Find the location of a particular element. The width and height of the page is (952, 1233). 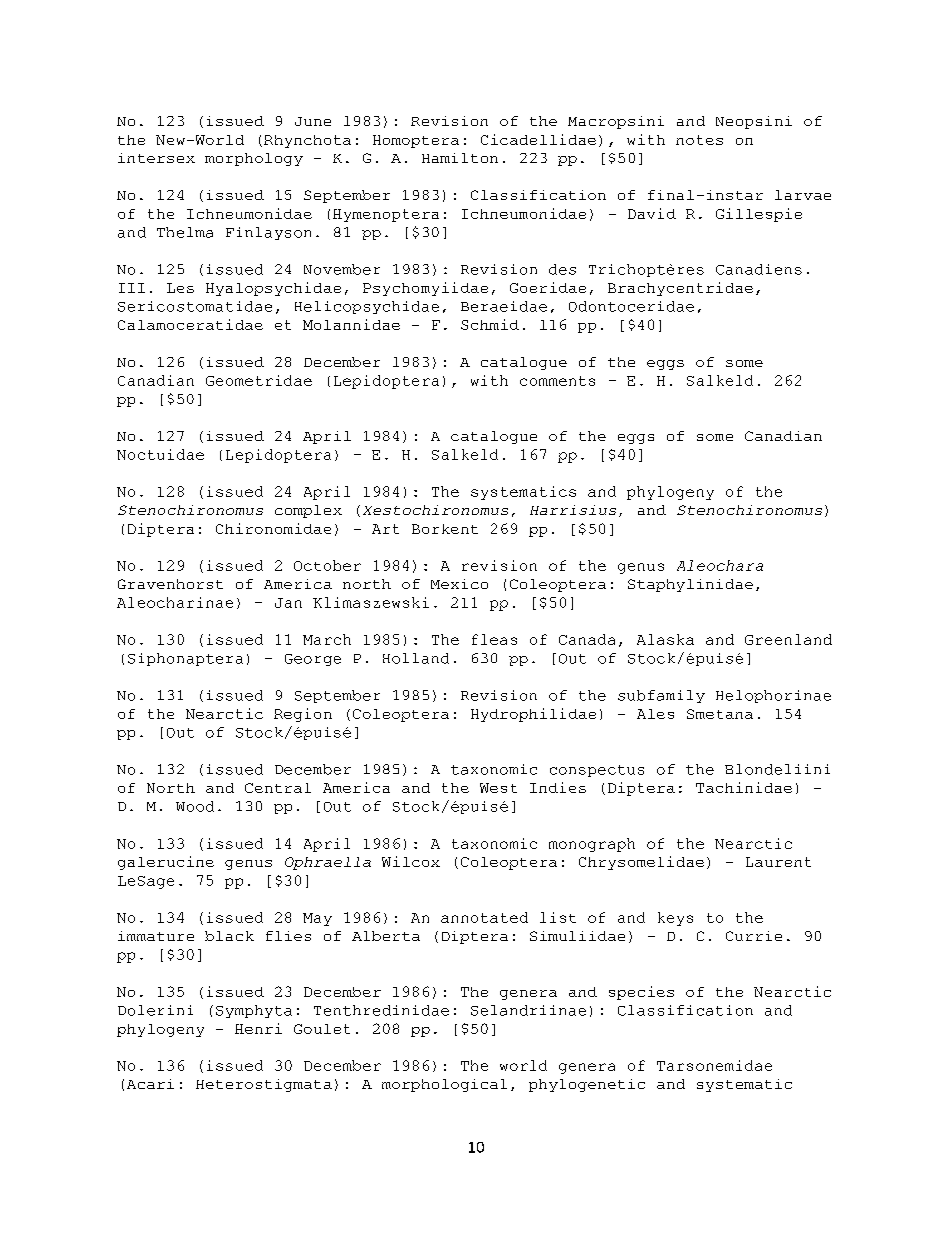

Henri is located at coordinates (258, 1028).
